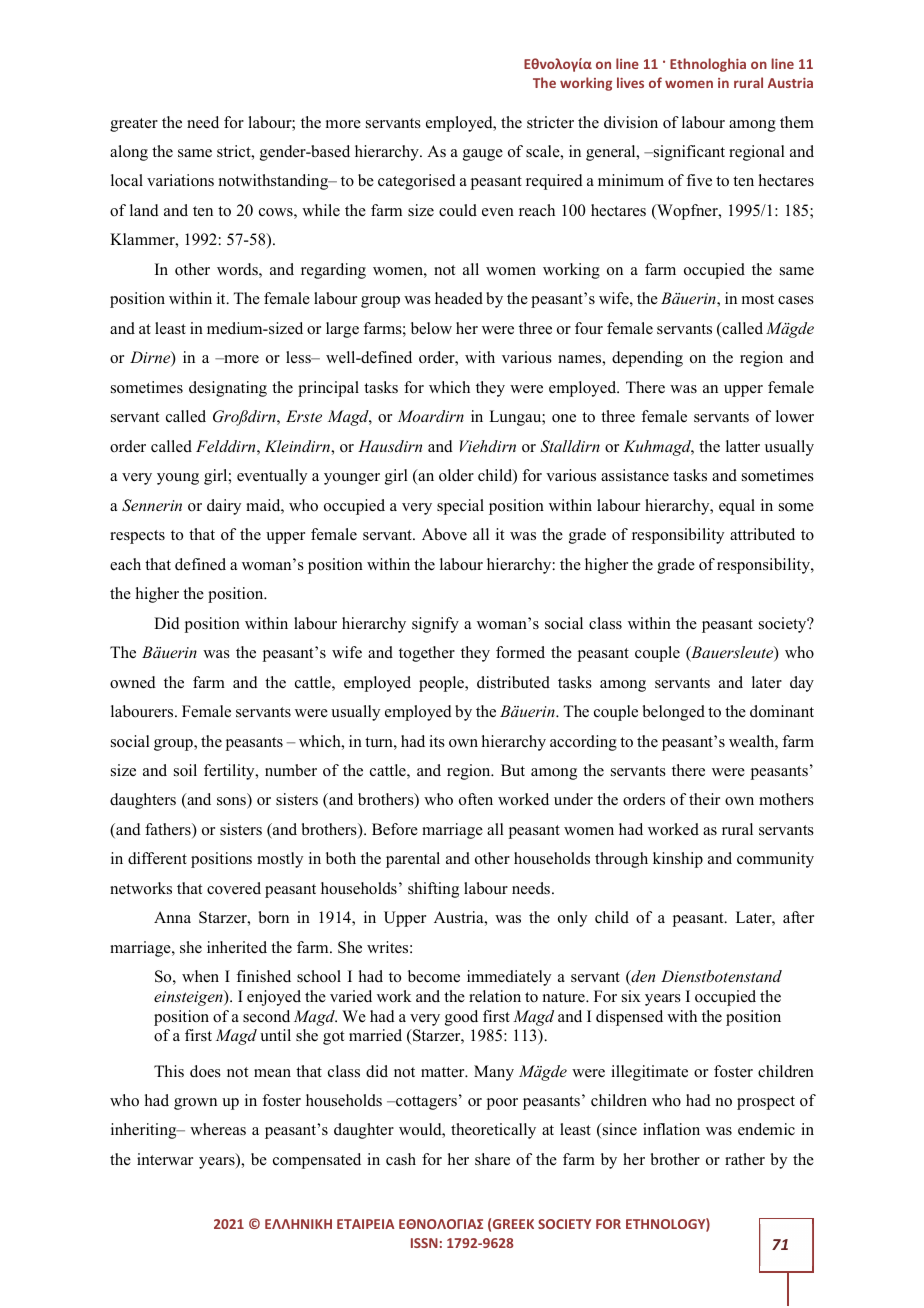 The image size is (924, 1308). I want to click on gauge, so click(483, 155).
